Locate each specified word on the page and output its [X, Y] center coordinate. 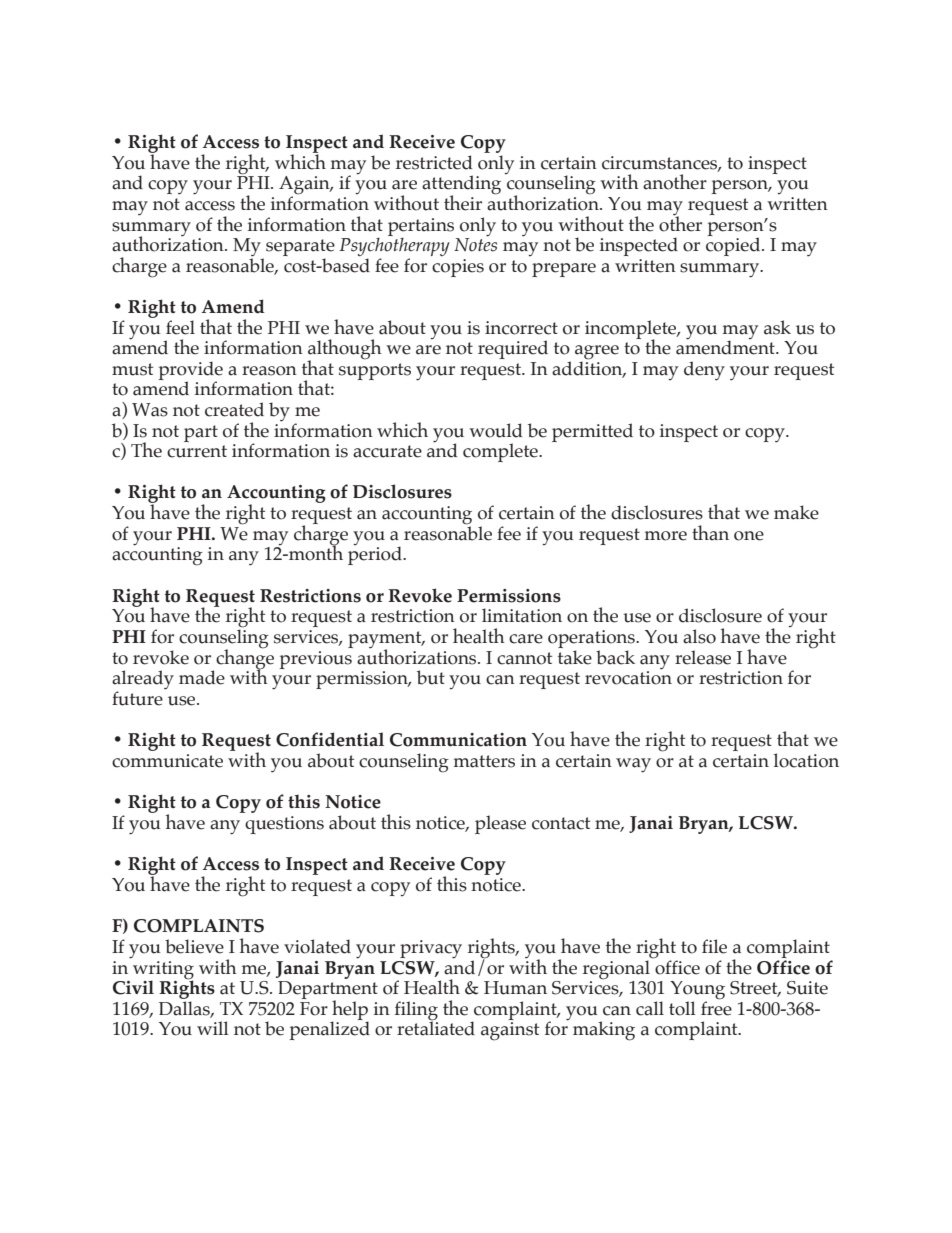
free [716, 1007]
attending [461, 186]
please [500, 824]
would [495, 430]
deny [704, 371]
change [245, 659]
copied [734, 245]
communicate [167, 761]
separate [300, 249]
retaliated [436, 1027]
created [234, 409]
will [213, 1028]
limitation [522, 615]
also [699, 636]
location [806, 760]
